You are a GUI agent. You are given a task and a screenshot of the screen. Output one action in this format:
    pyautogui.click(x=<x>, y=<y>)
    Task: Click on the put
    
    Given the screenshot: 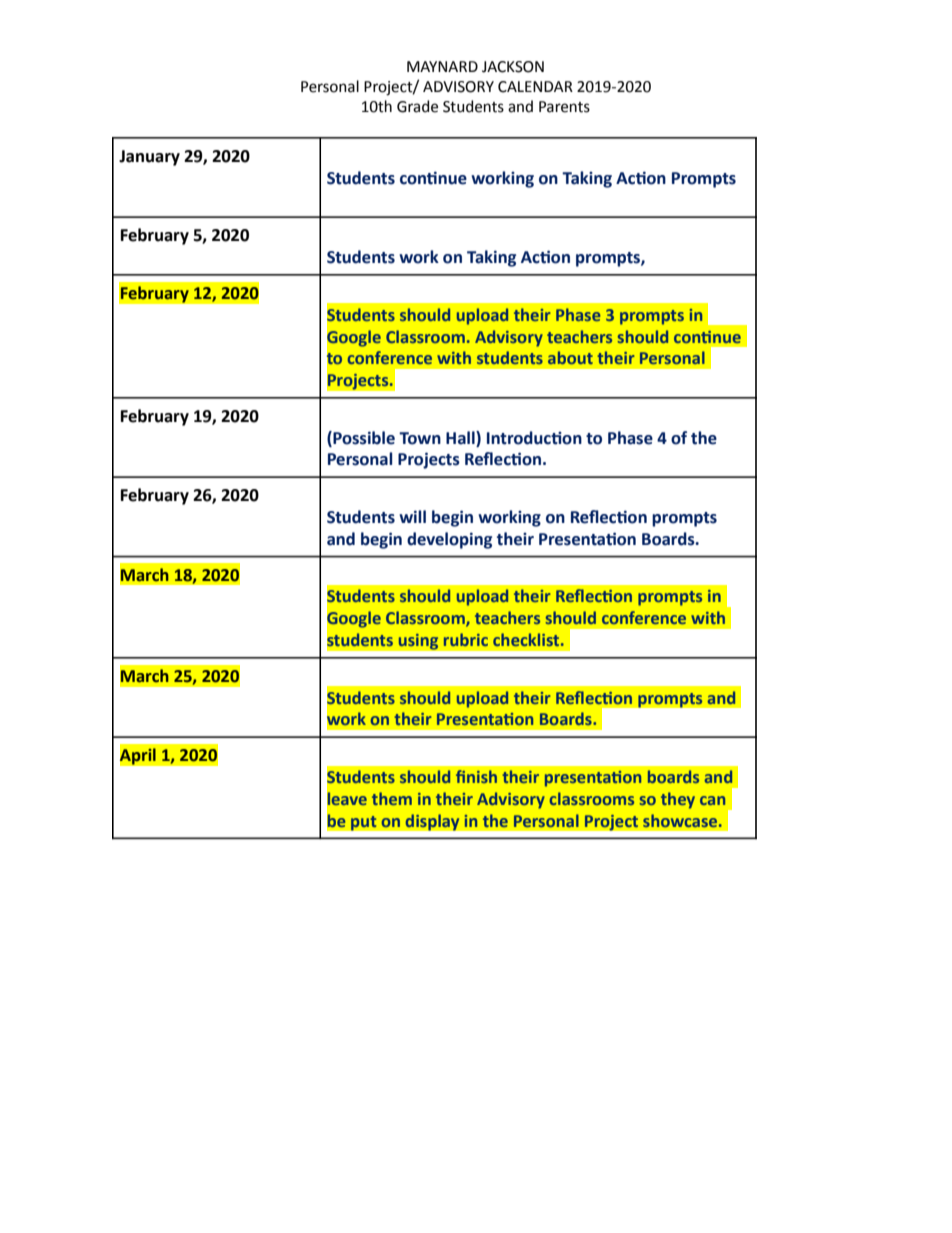 What is the action you would take?
    pyautogui.click(x=363, y=823)
